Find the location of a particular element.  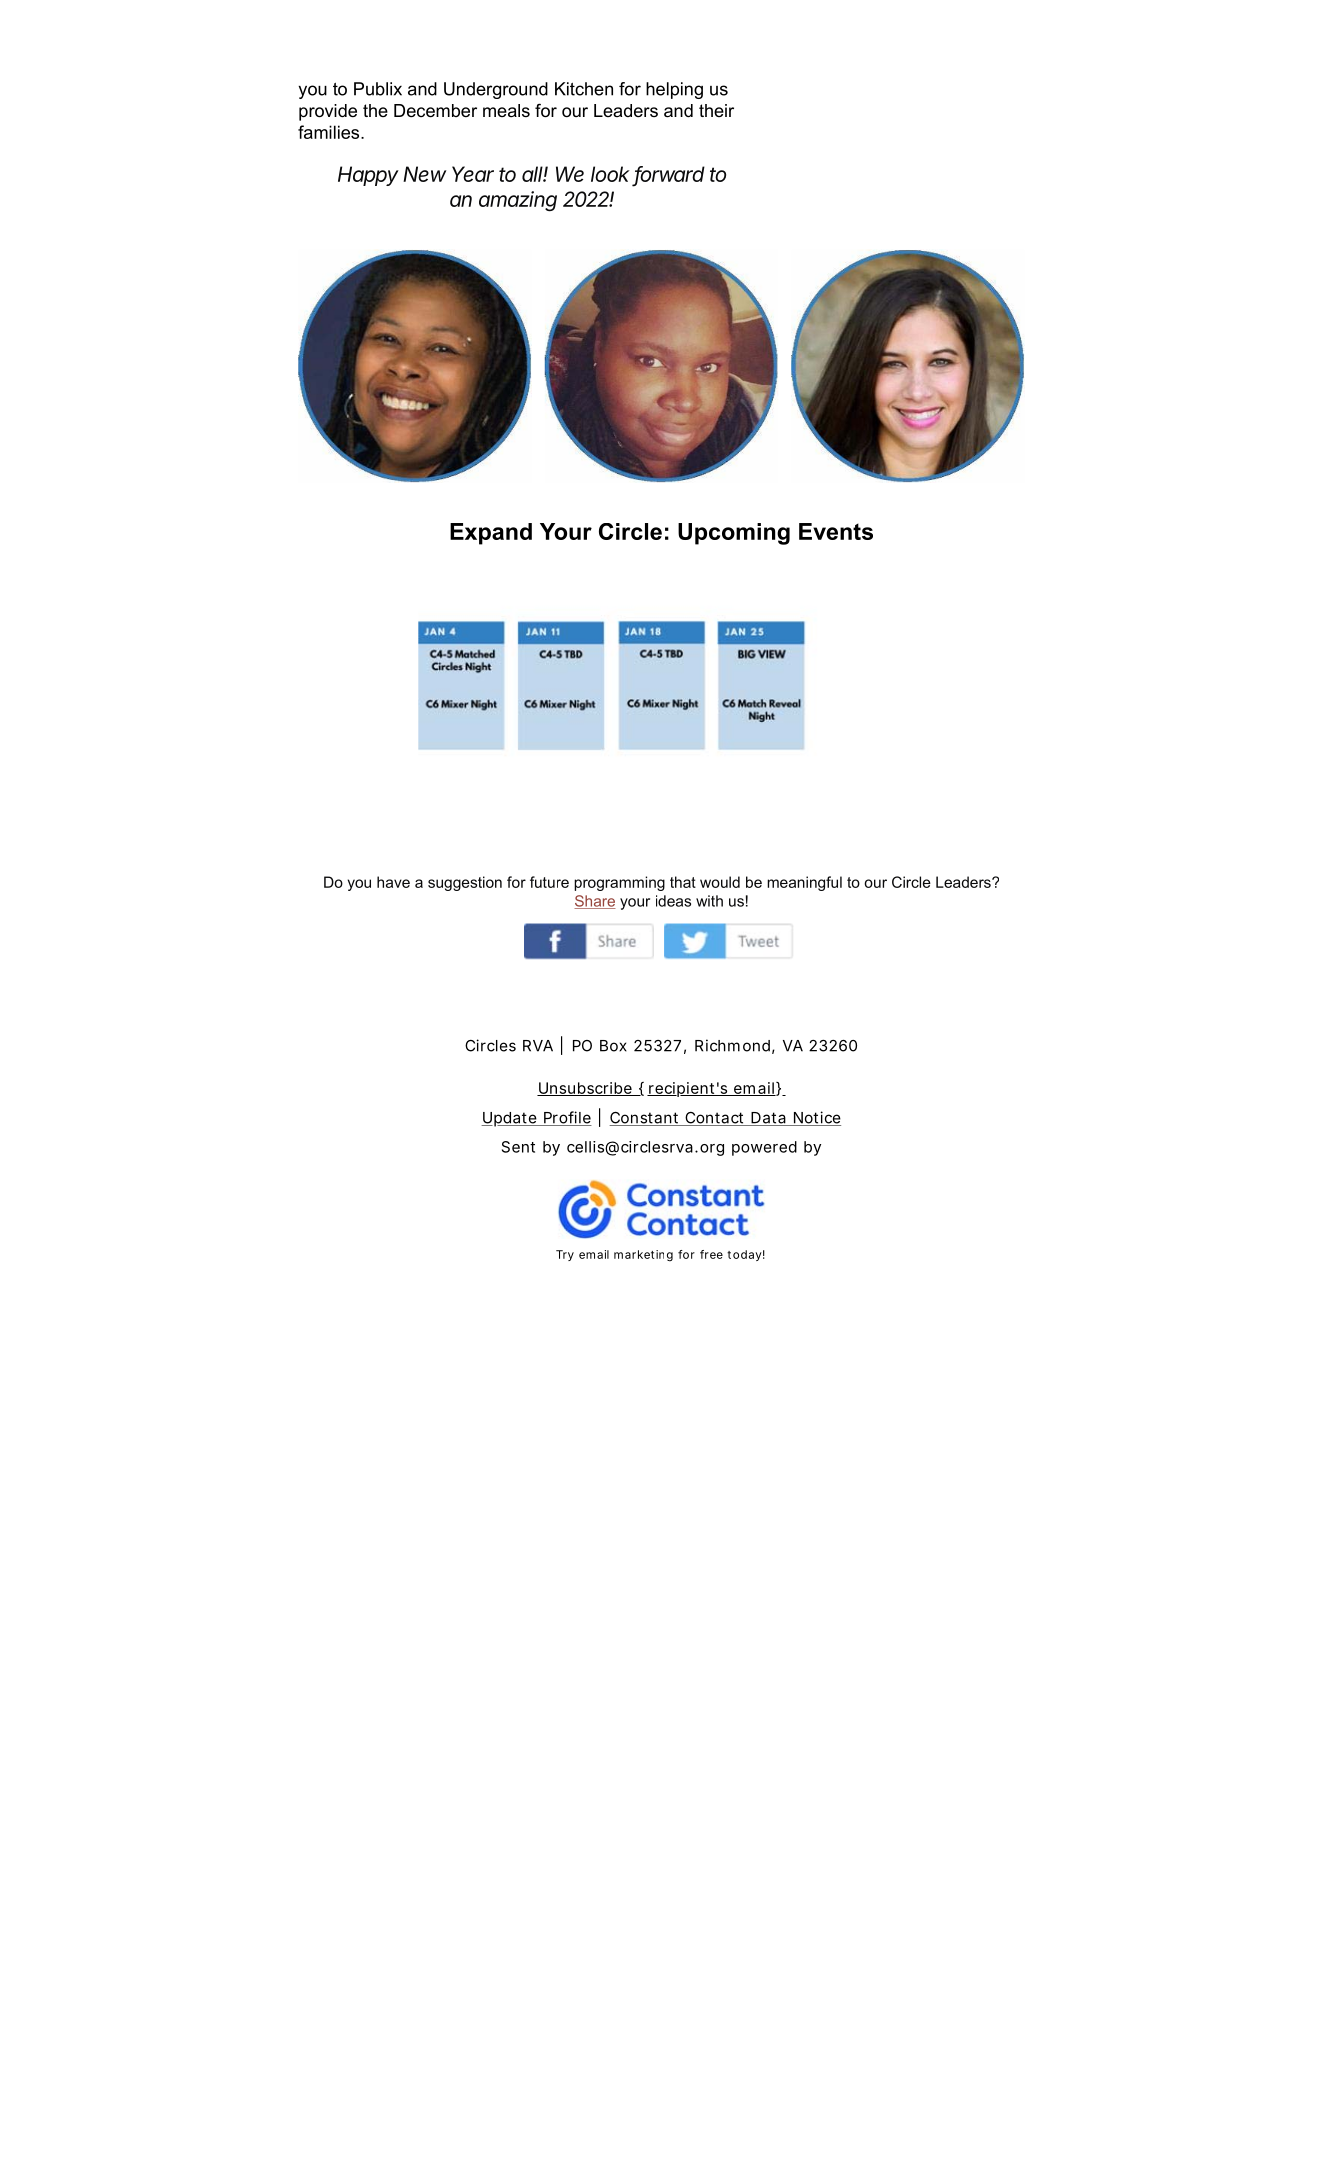

powered is located at coordinates (764, 1148).
